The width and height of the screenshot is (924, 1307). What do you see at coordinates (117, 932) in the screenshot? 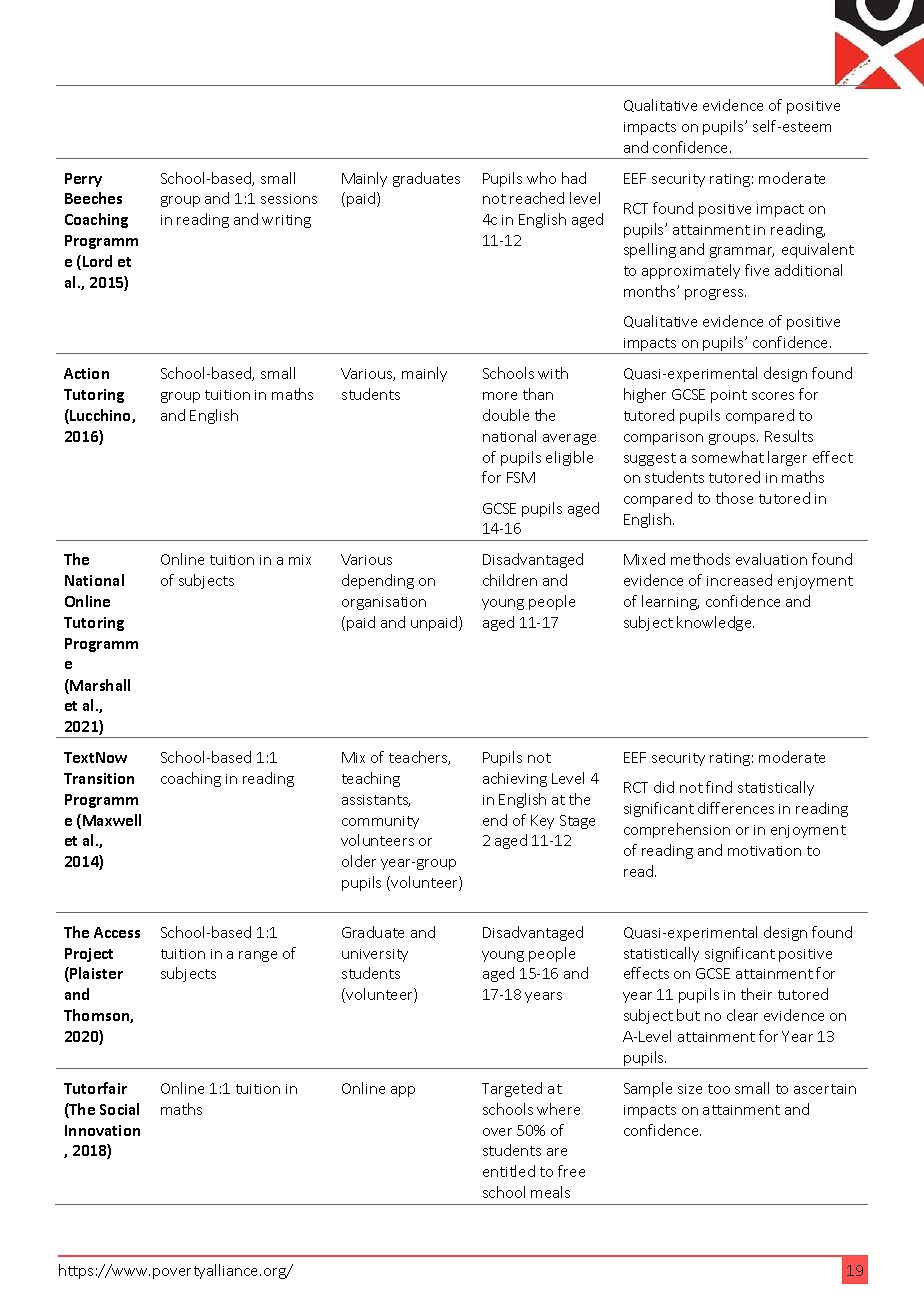
I see `Access` at bounding box center [117, 932].
